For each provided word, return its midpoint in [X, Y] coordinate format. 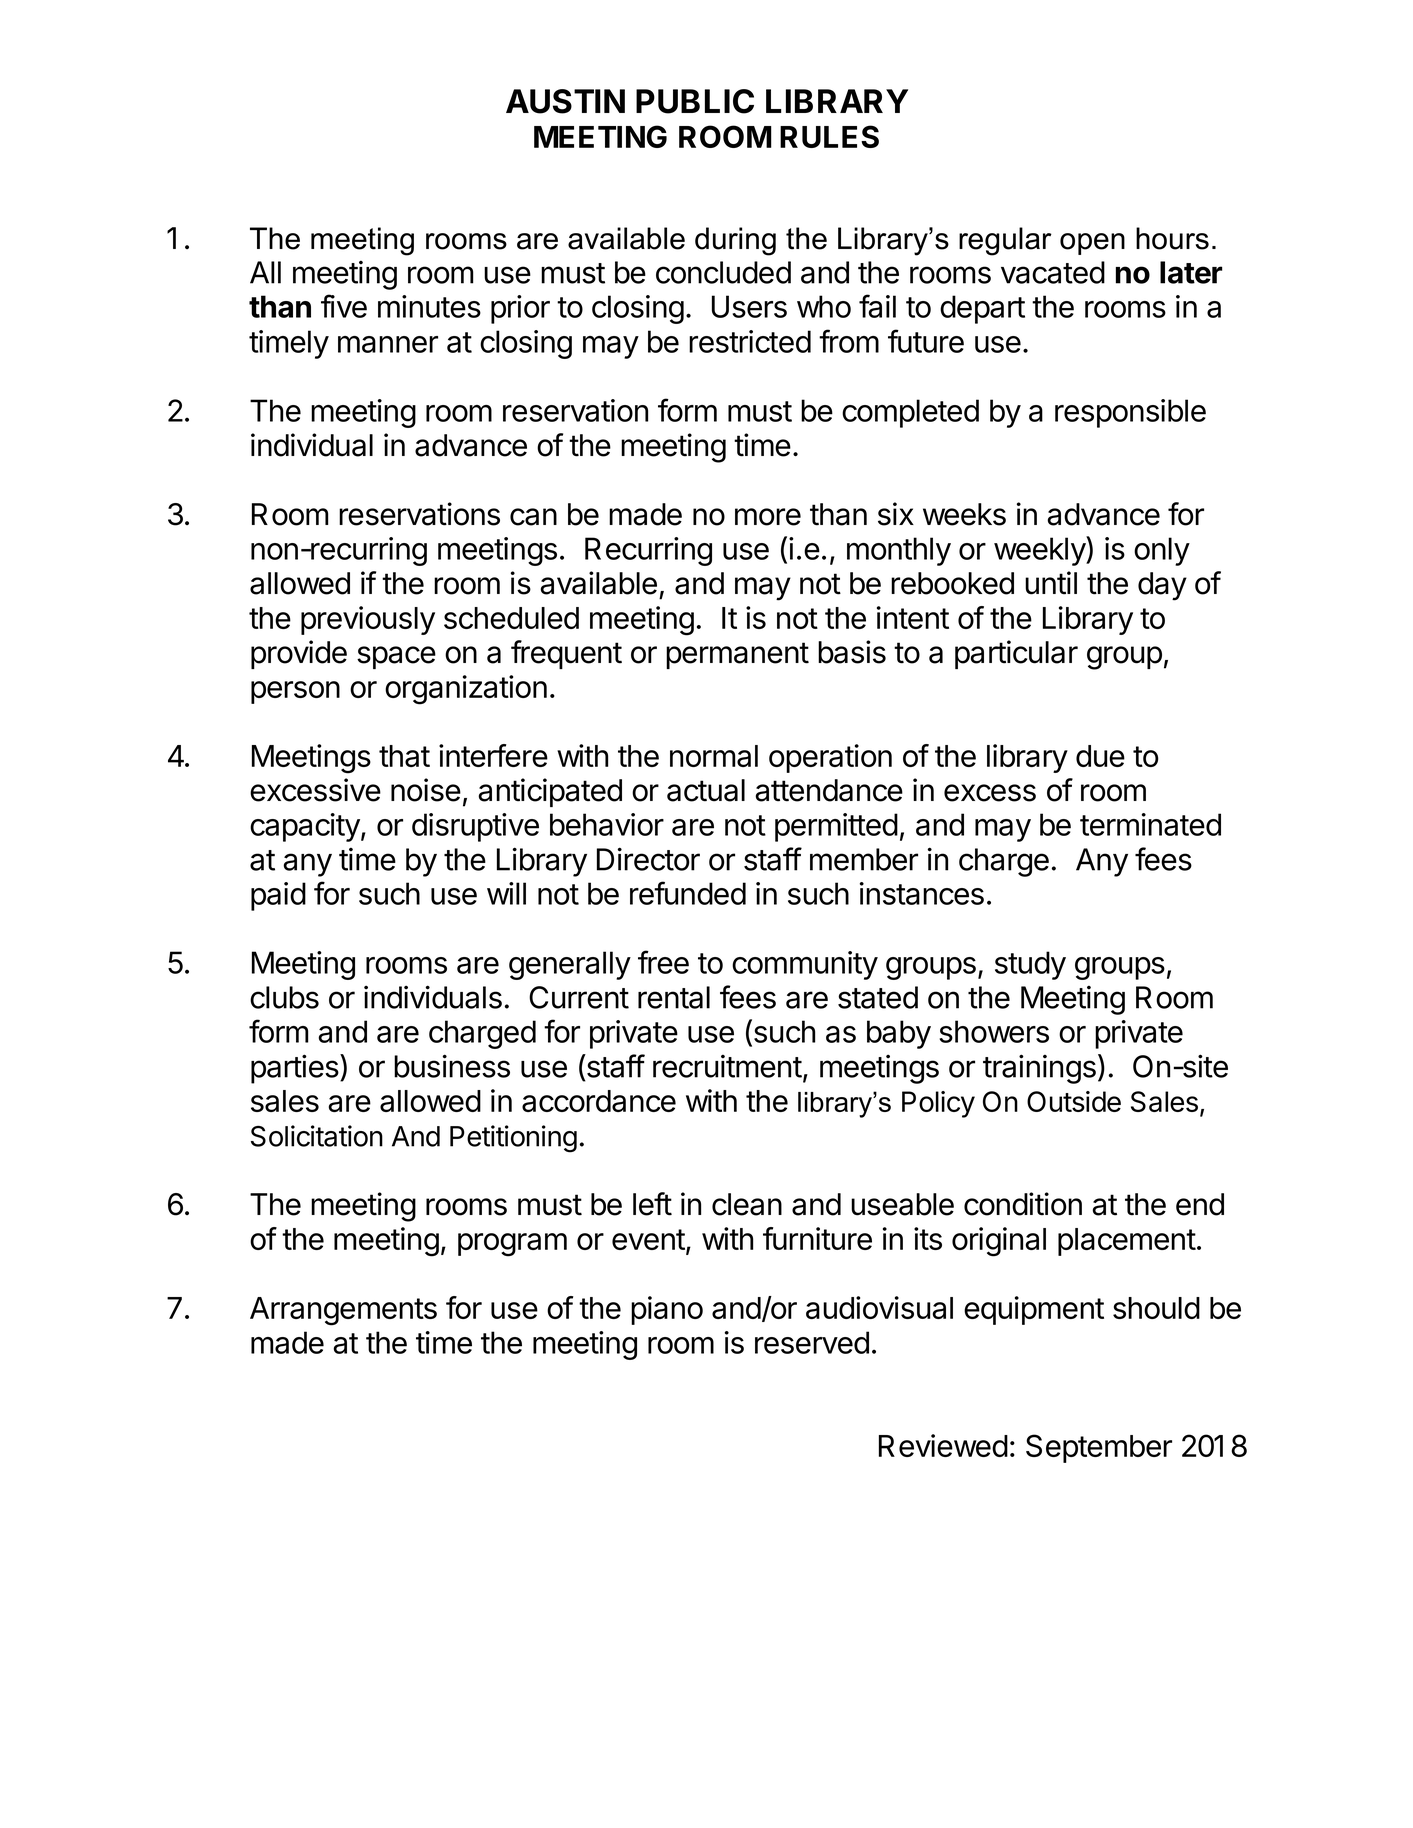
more [768, 517]
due [1100, 756]
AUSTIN [565, 101]
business [452, 1066]
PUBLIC [695, 101]
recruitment [727, 1066]
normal [714, 756]
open [1092, 244]
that [404, 756]
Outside [1074, 1101]
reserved [812, 1342]
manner [388, 344]
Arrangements [343, 1311]
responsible [1130, 413]
